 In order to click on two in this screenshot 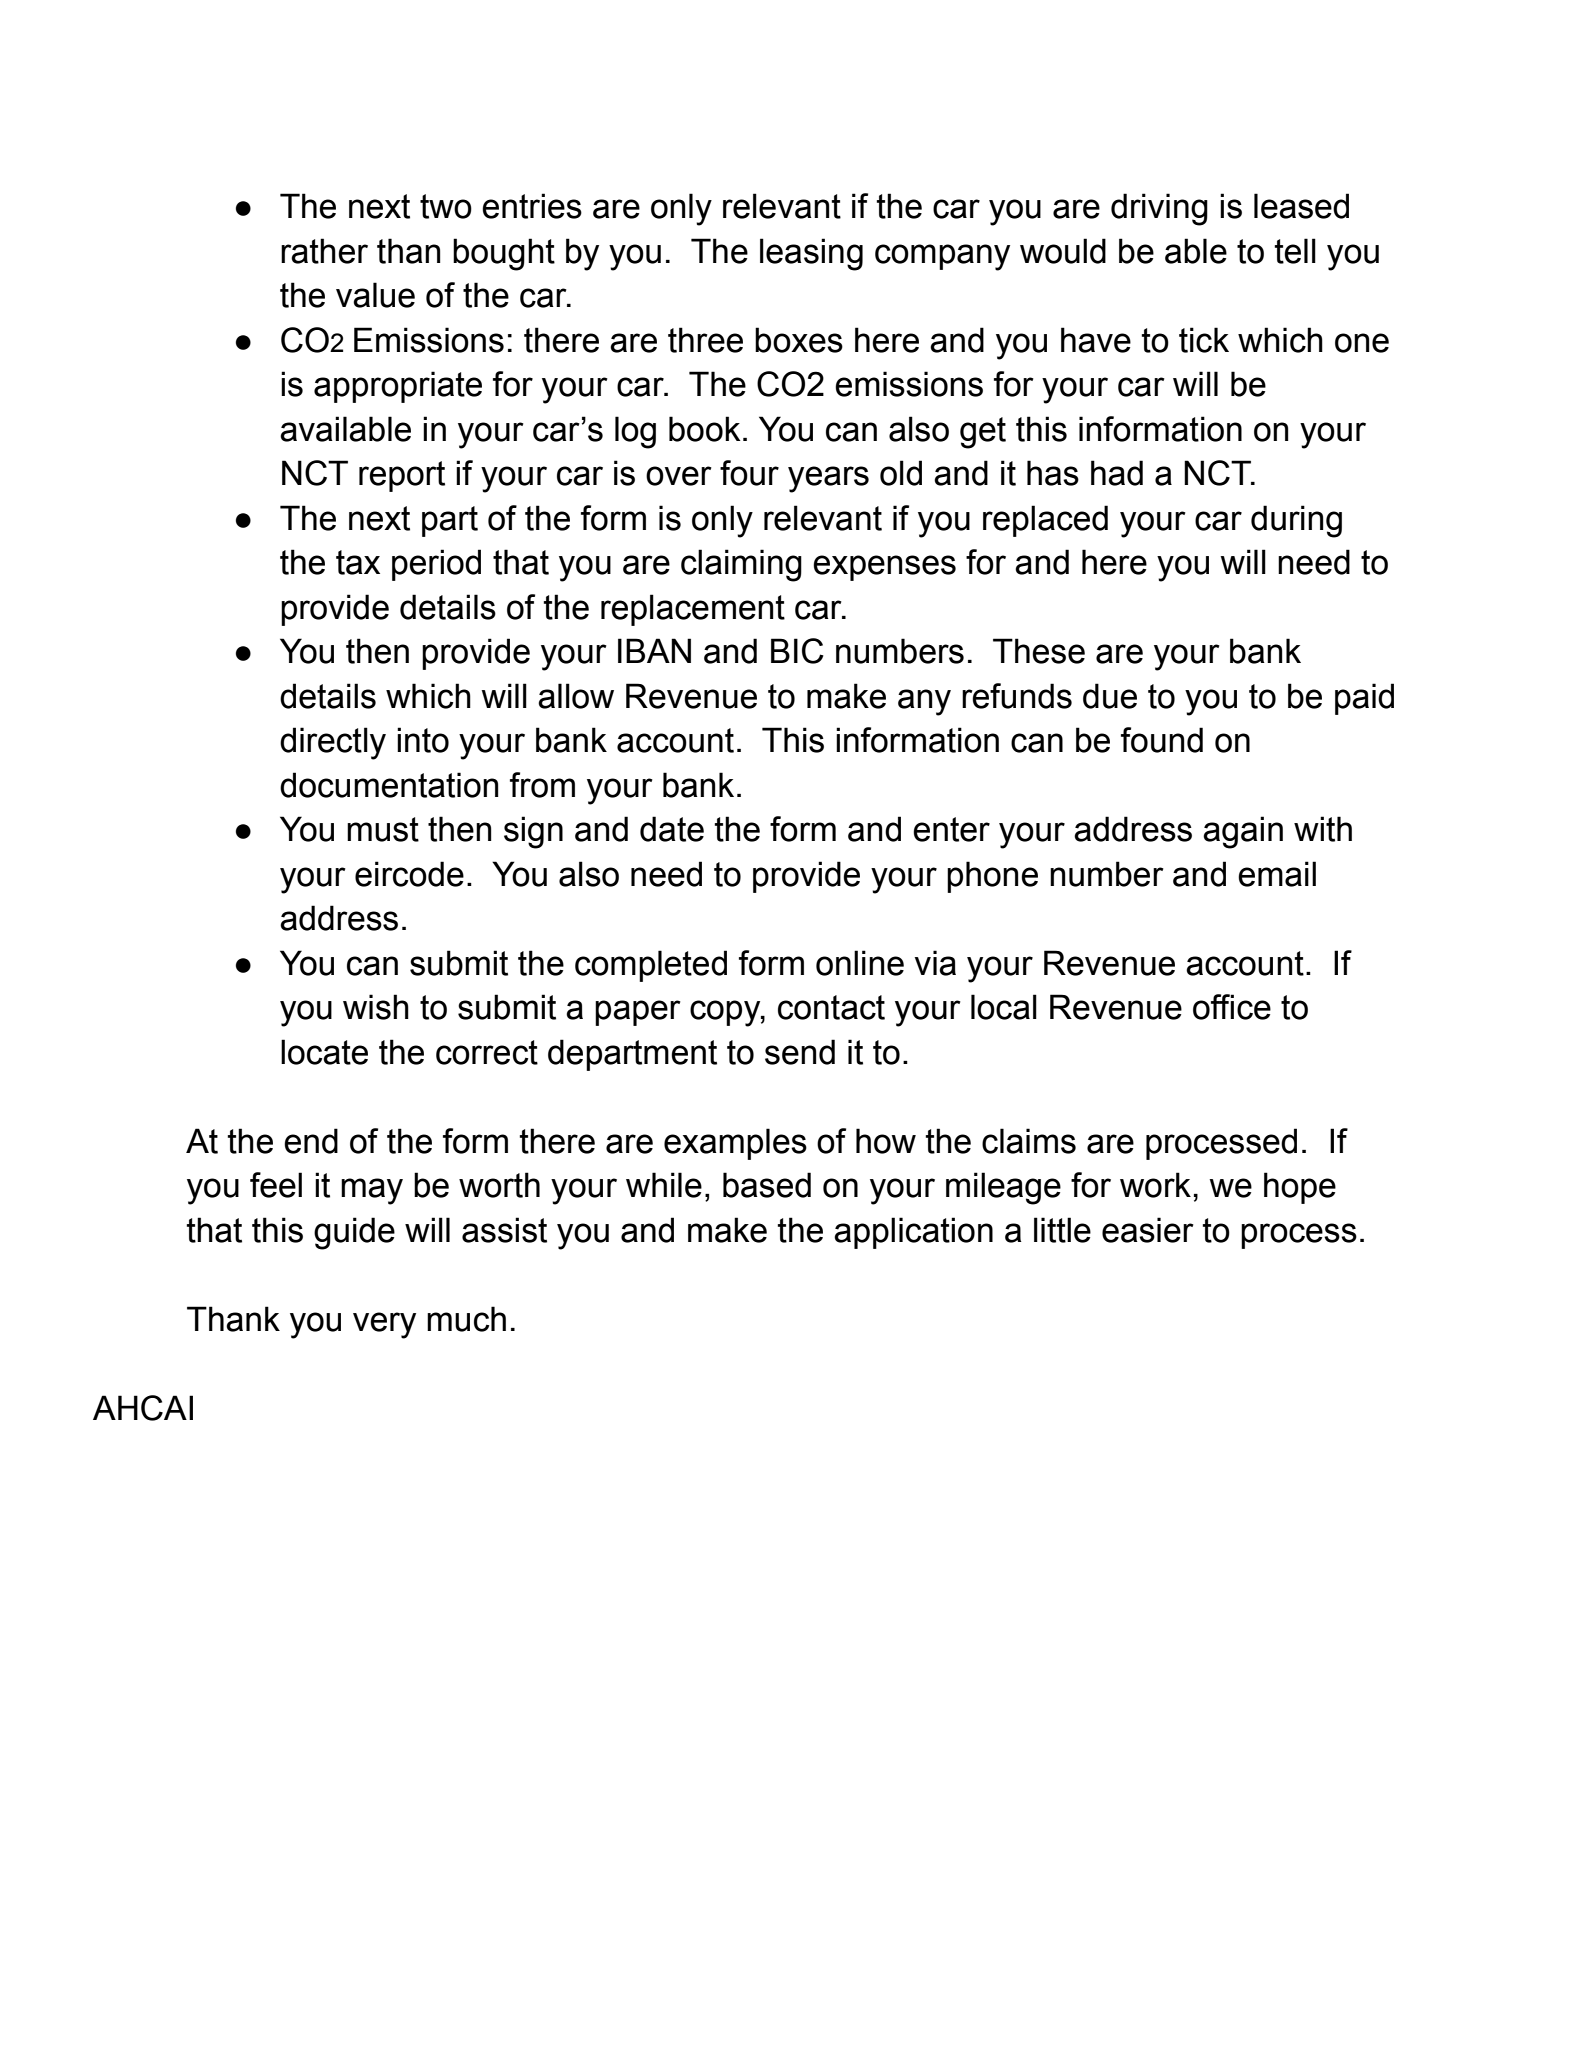, I will do `click(446, 206)`.
